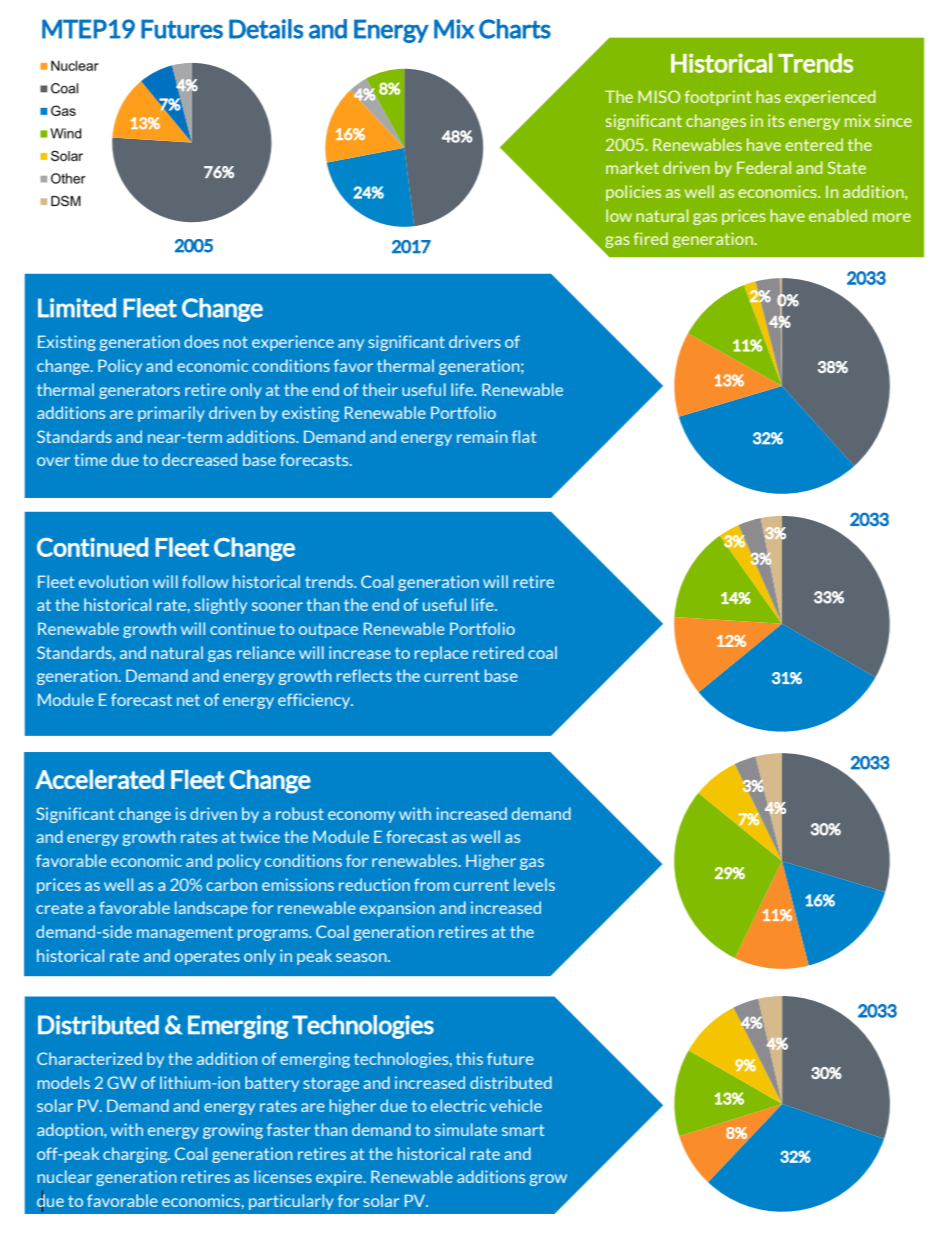 This image has height=1233, width=952. What do you see at coordinates (768, 96) in the image?
I see `has` at bounding box center [768, 96].
